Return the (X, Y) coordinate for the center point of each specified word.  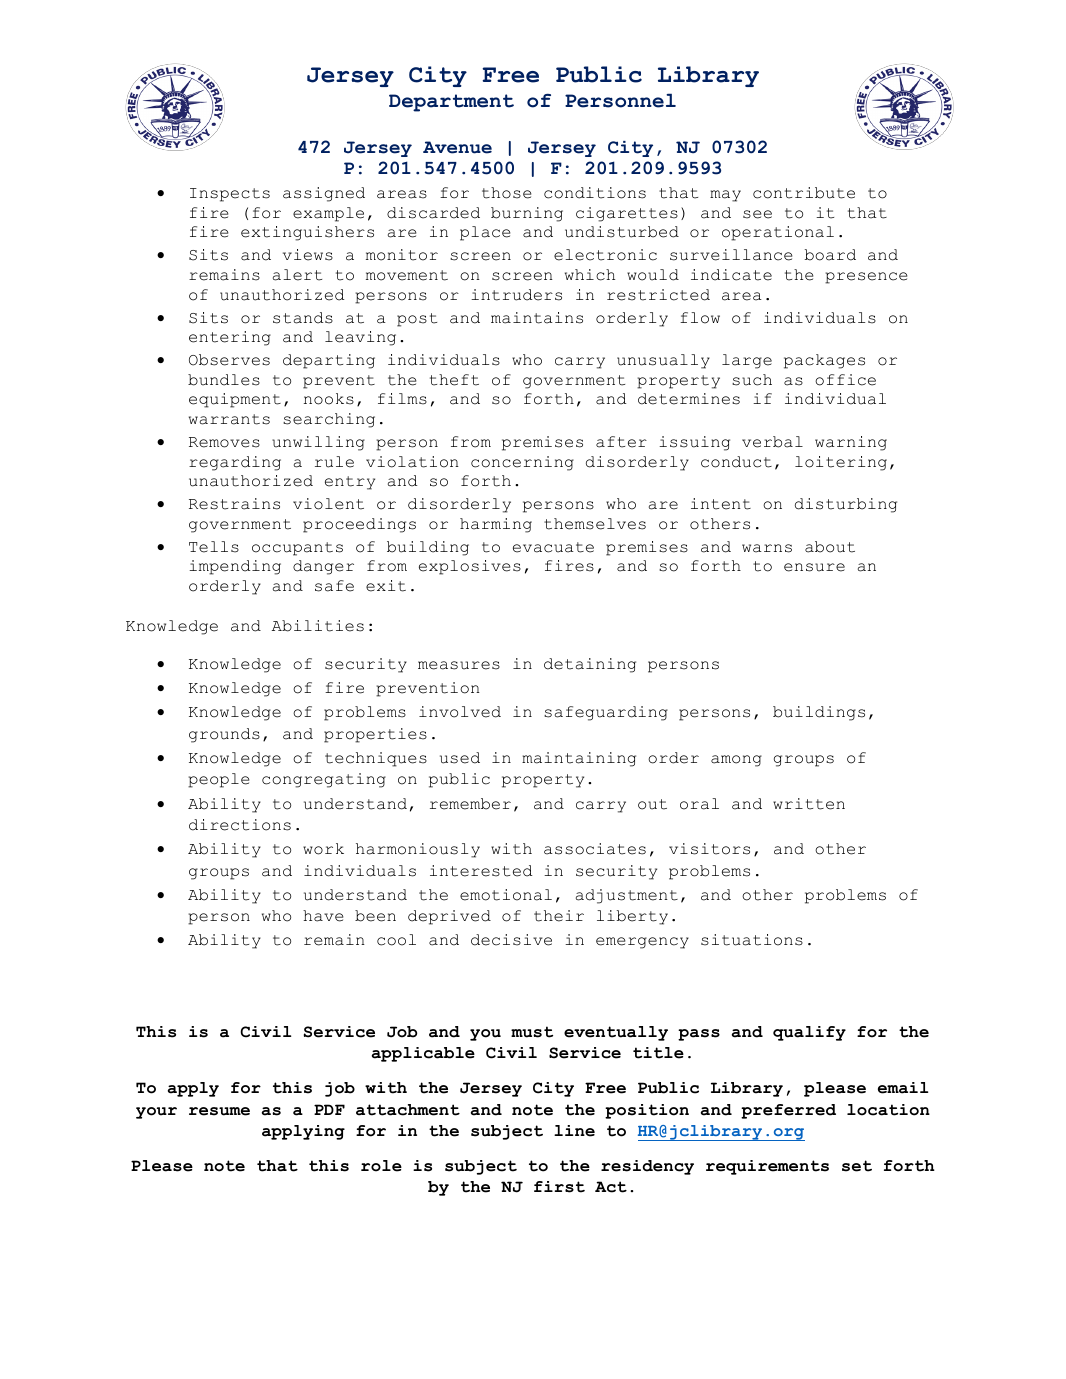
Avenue (457, 147)
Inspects (230, 195)
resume (219, 1111)
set (857, 1166)
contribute (804, 193)
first (559, 1187)
